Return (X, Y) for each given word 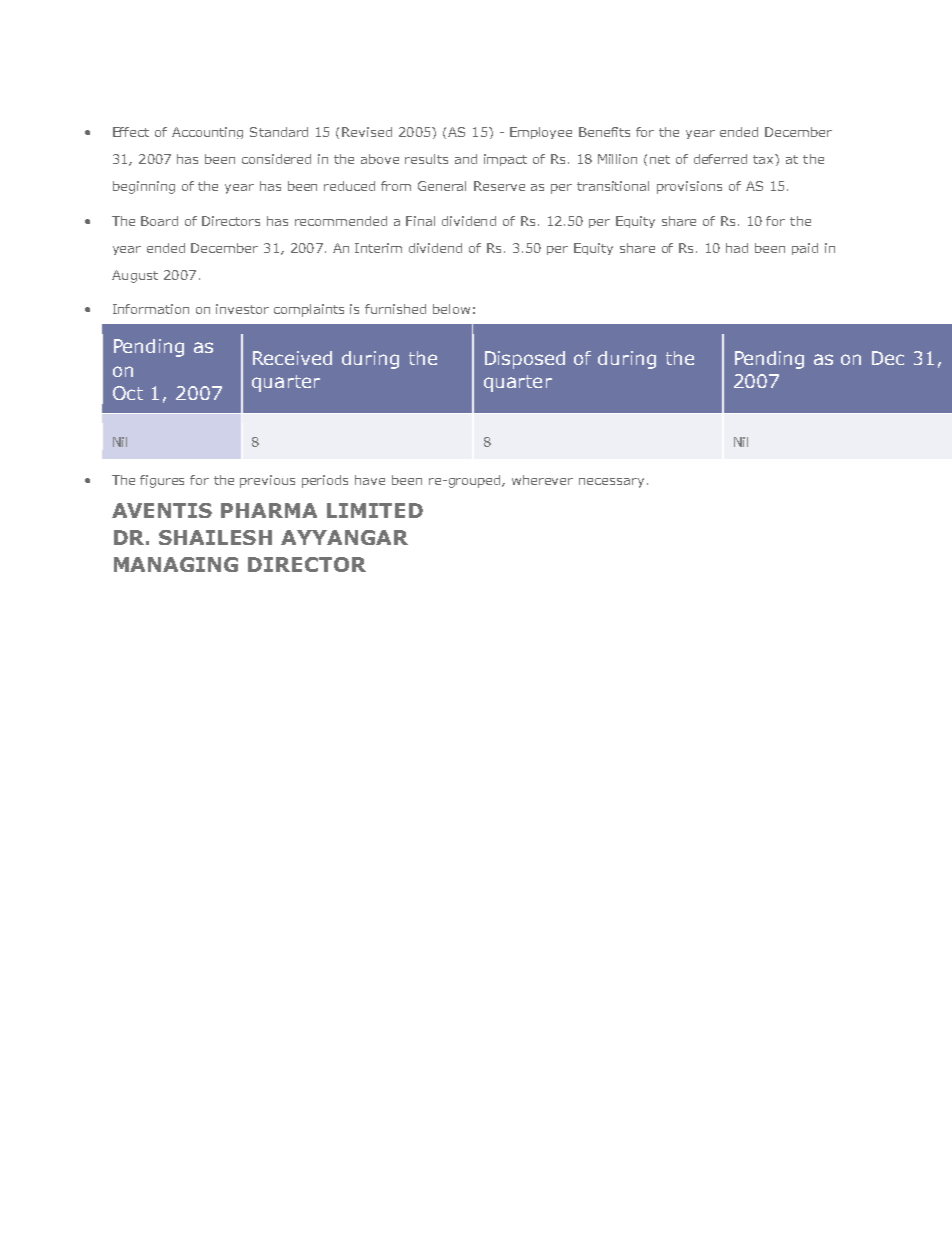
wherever (542, 480)
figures (162, 481)
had (737, 248)
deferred (720, 159)
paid (805, 249)
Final (420, 221)
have (370, 480)
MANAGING (176, 564)
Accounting (207, 133)
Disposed (525, 360)
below (451, 309)
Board (159, 221)
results (426, 159)
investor (242, 309)
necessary (611, 483)
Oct (128, 393)
